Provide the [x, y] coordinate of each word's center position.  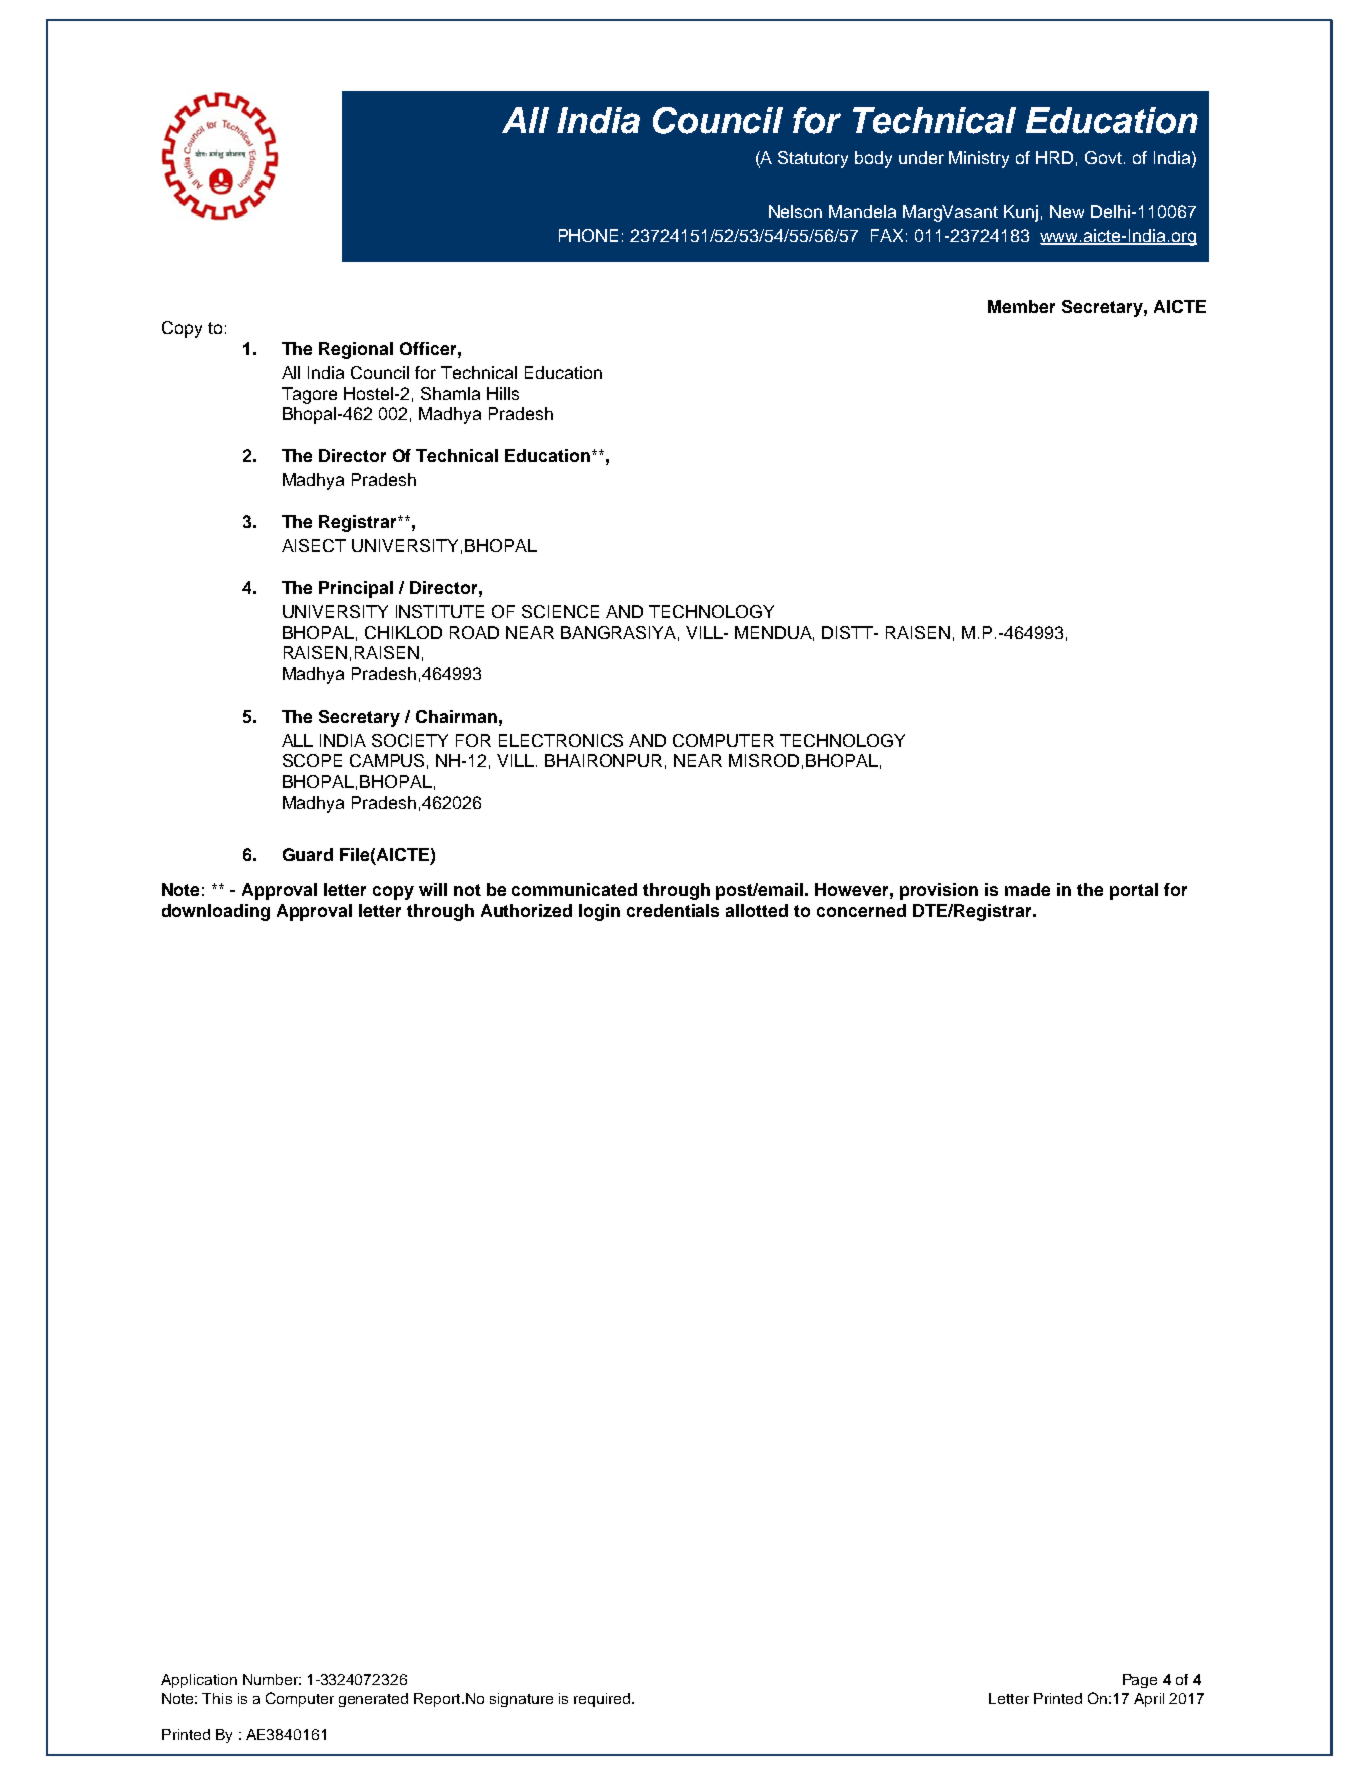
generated [373, 1700]
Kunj [1021, 213]
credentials [673, 910]
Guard [308, 854]
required [603, 1700]
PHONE [588, 235]
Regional [356, 350]
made [1027, 889]
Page [1140, 1681]
